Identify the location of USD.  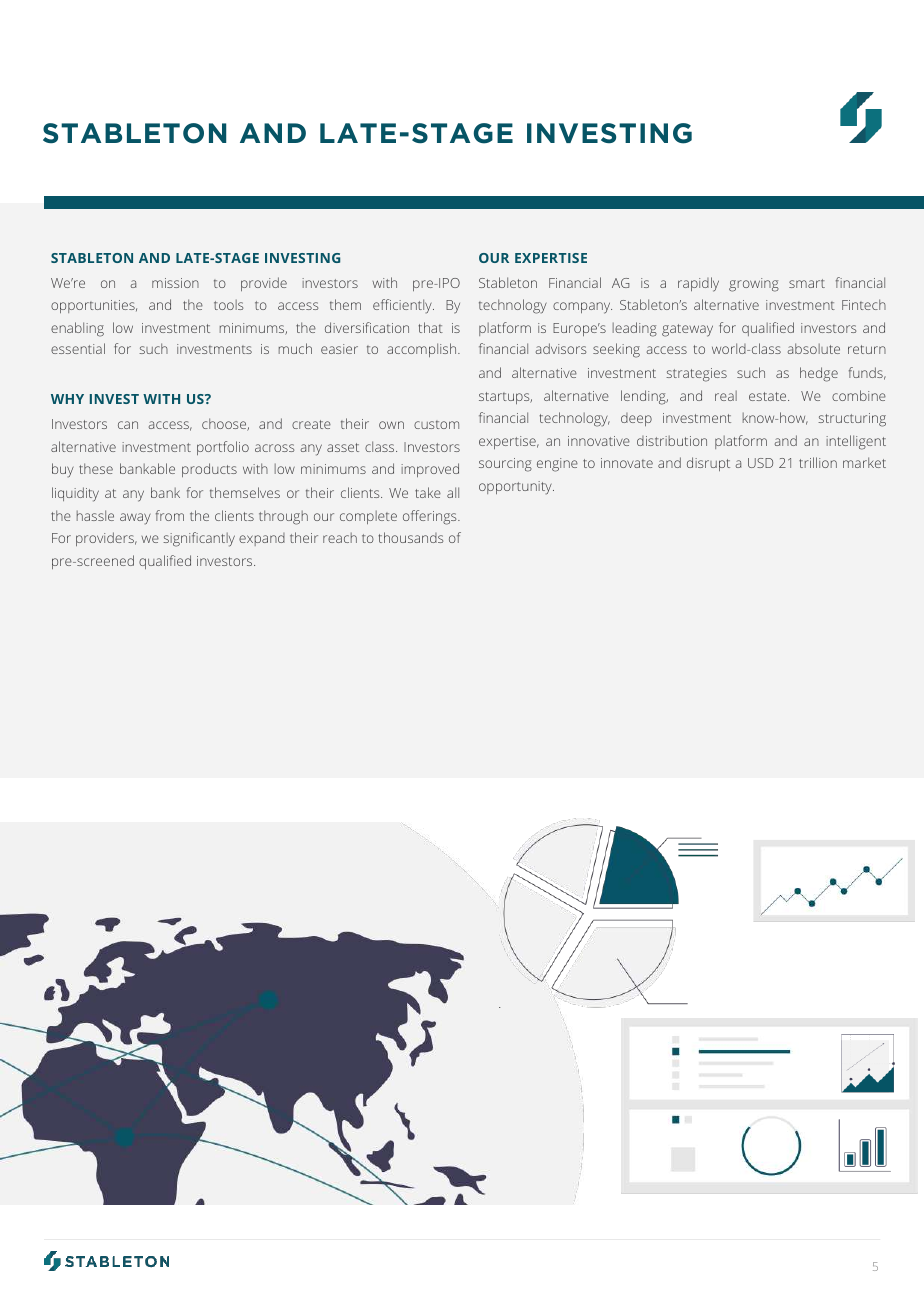
(760, 463).
